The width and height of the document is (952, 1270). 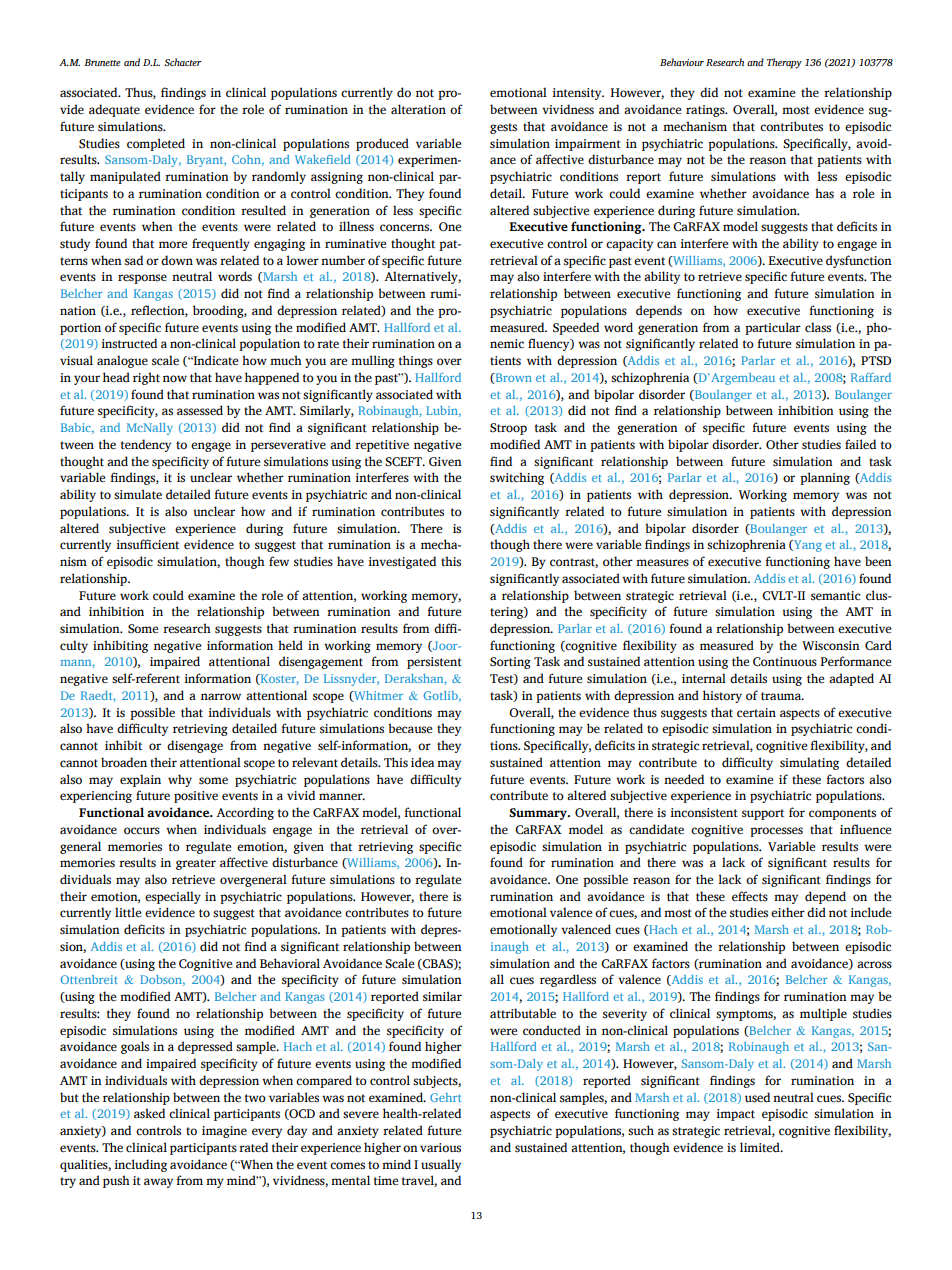 I want to click on Therapy, so click(x=784, y=63).
